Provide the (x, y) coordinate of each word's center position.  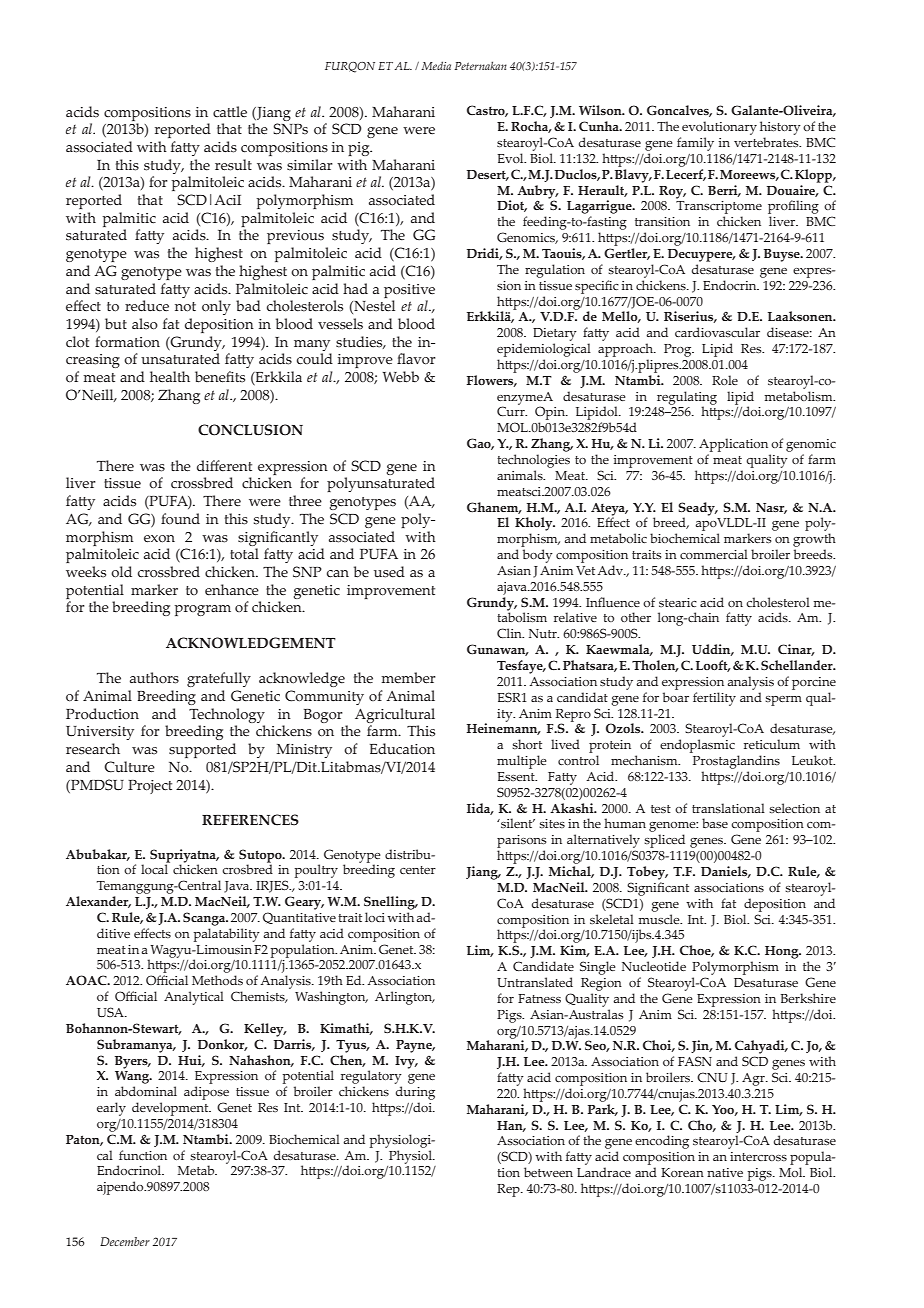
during (415, 1093)
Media (436, 65)
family (695, 144)
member (408, 678)
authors (154, 678)
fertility (714, 699)
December (125, 1241)
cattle (230, 112)
